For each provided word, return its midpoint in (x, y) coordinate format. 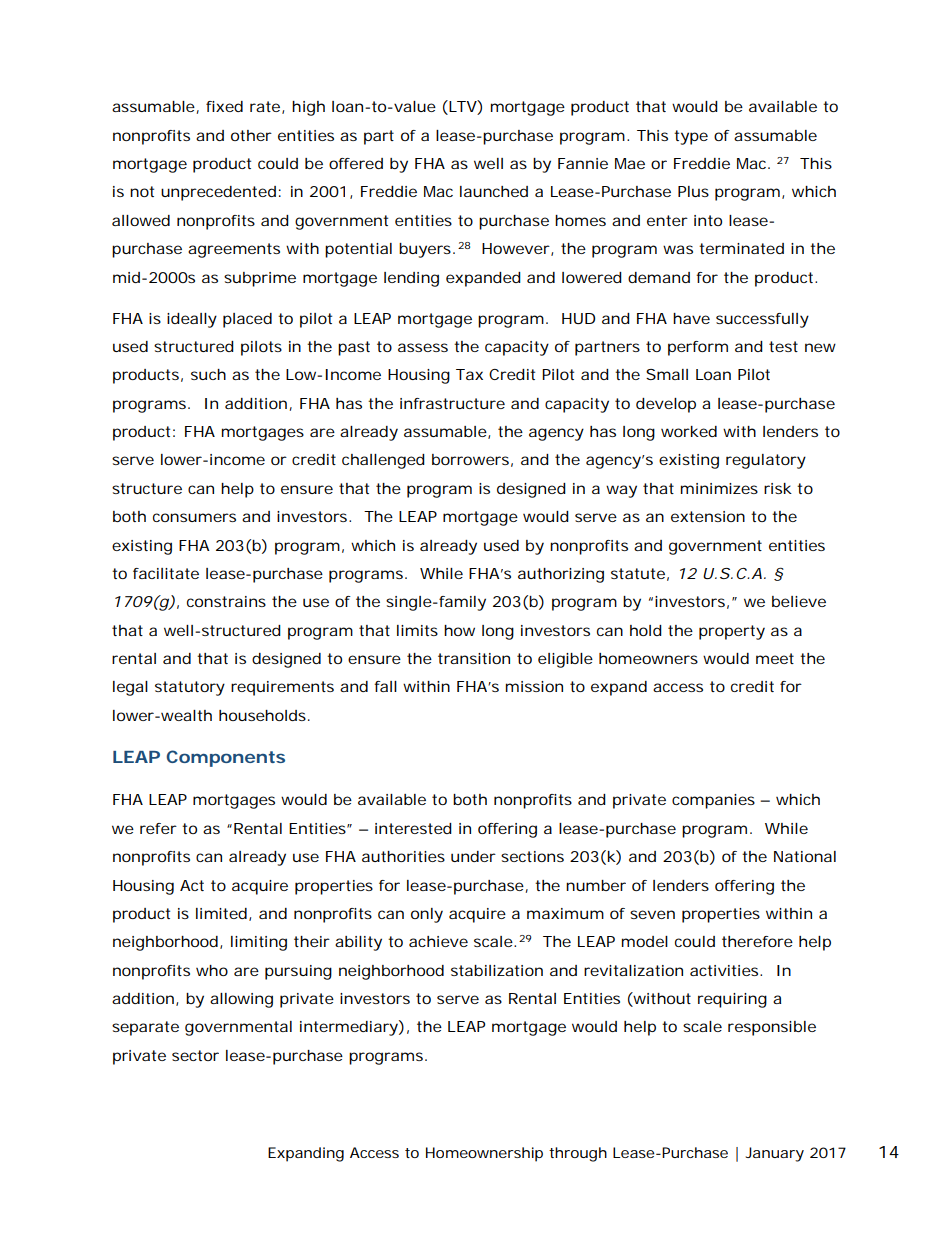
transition (474, 658)
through (578, 1154)
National (805, 856)
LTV (462, 107)
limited (221, 913)
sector (195, 1055)
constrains (226, 601)
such (208, 374)
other (251, 135)
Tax (469, 374)
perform (698, 348)
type (691, 137)
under (473, 856)
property (732, 632)
